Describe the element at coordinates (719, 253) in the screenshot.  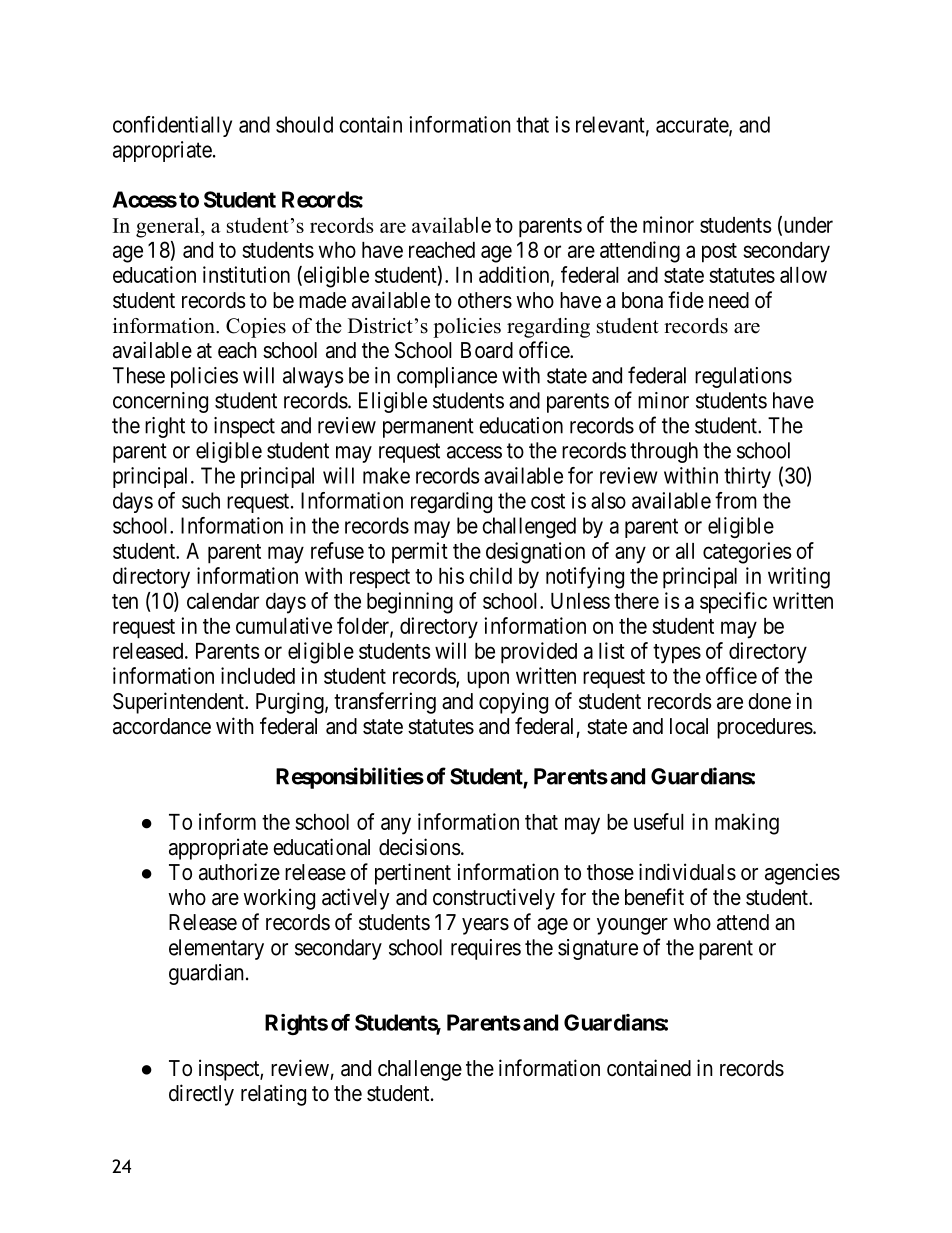
I see `post` at that location.
